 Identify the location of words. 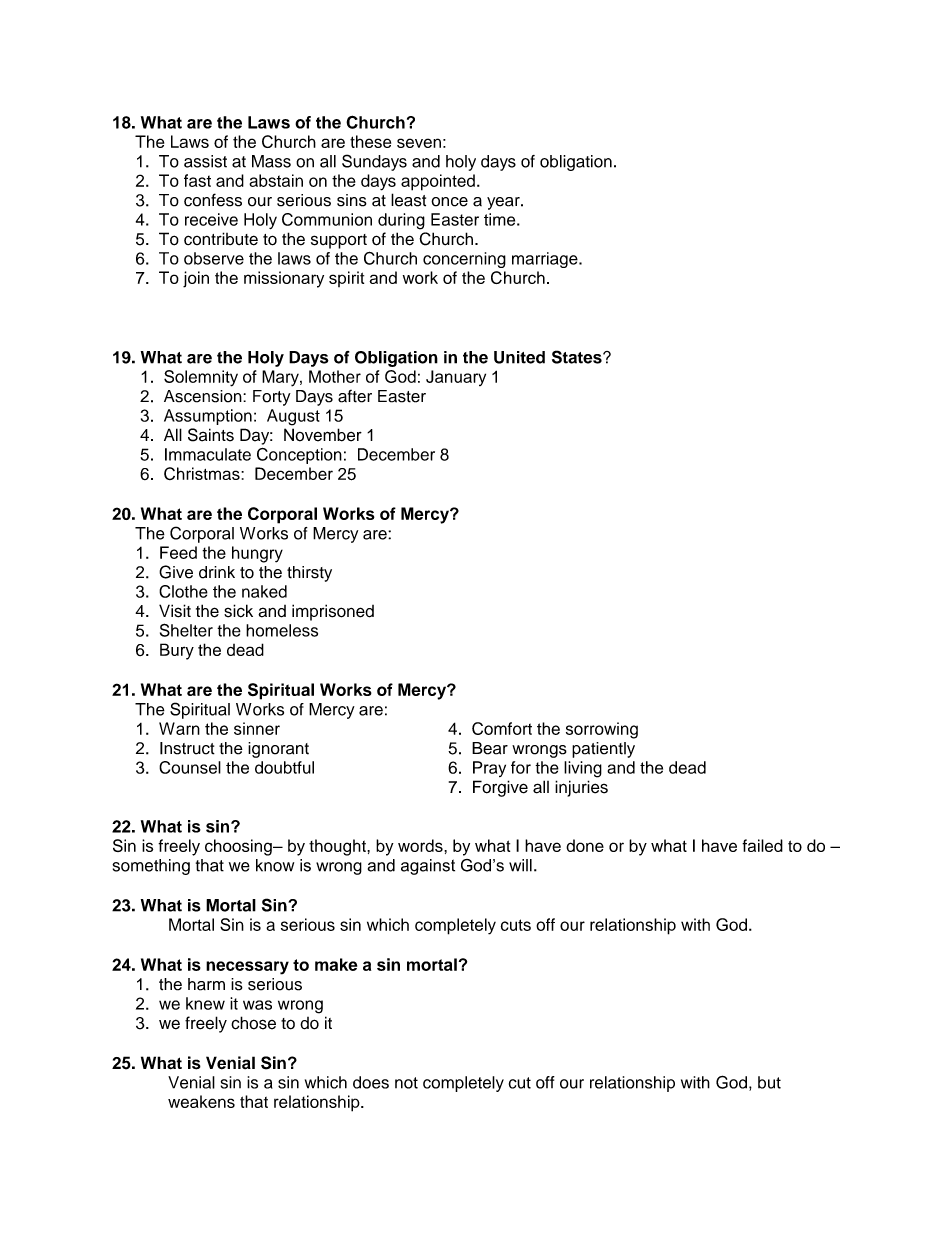
(421, 845).
